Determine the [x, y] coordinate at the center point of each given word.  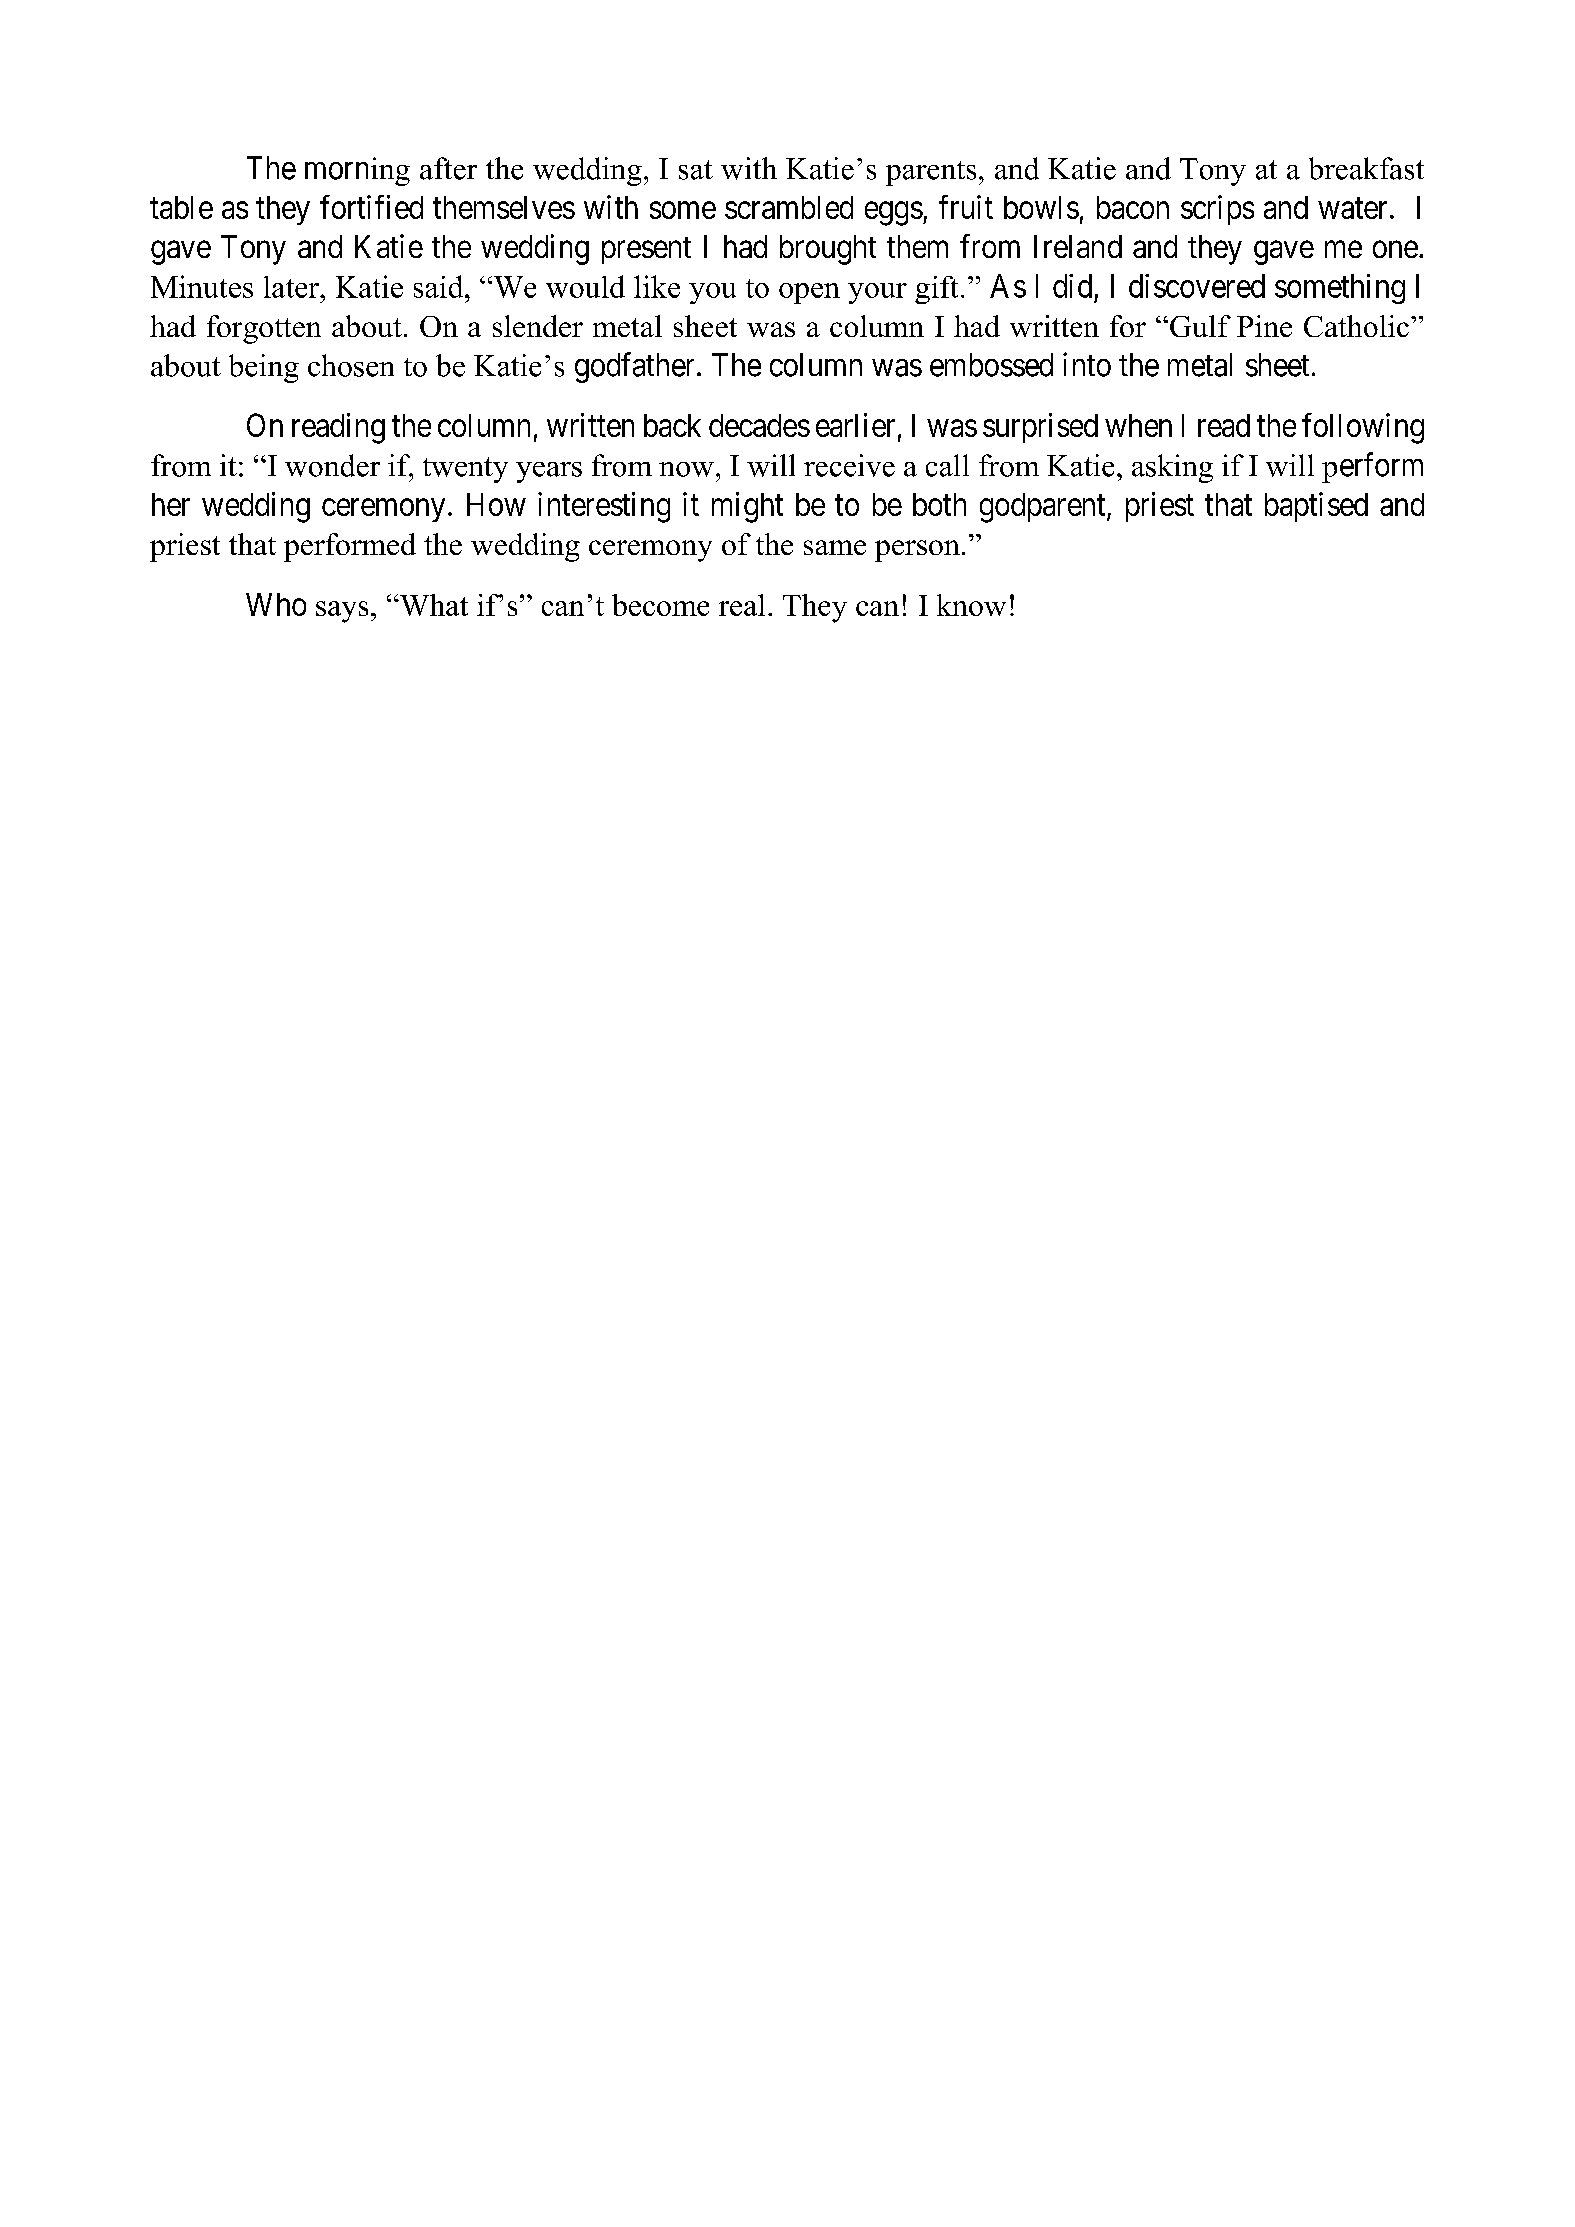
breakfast [1366, 168]
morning [357, 171]
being [264, 368]
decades [759, 425]
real [742, 605]
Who [276, 604]
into [1087, 364]
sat [696, 170]
